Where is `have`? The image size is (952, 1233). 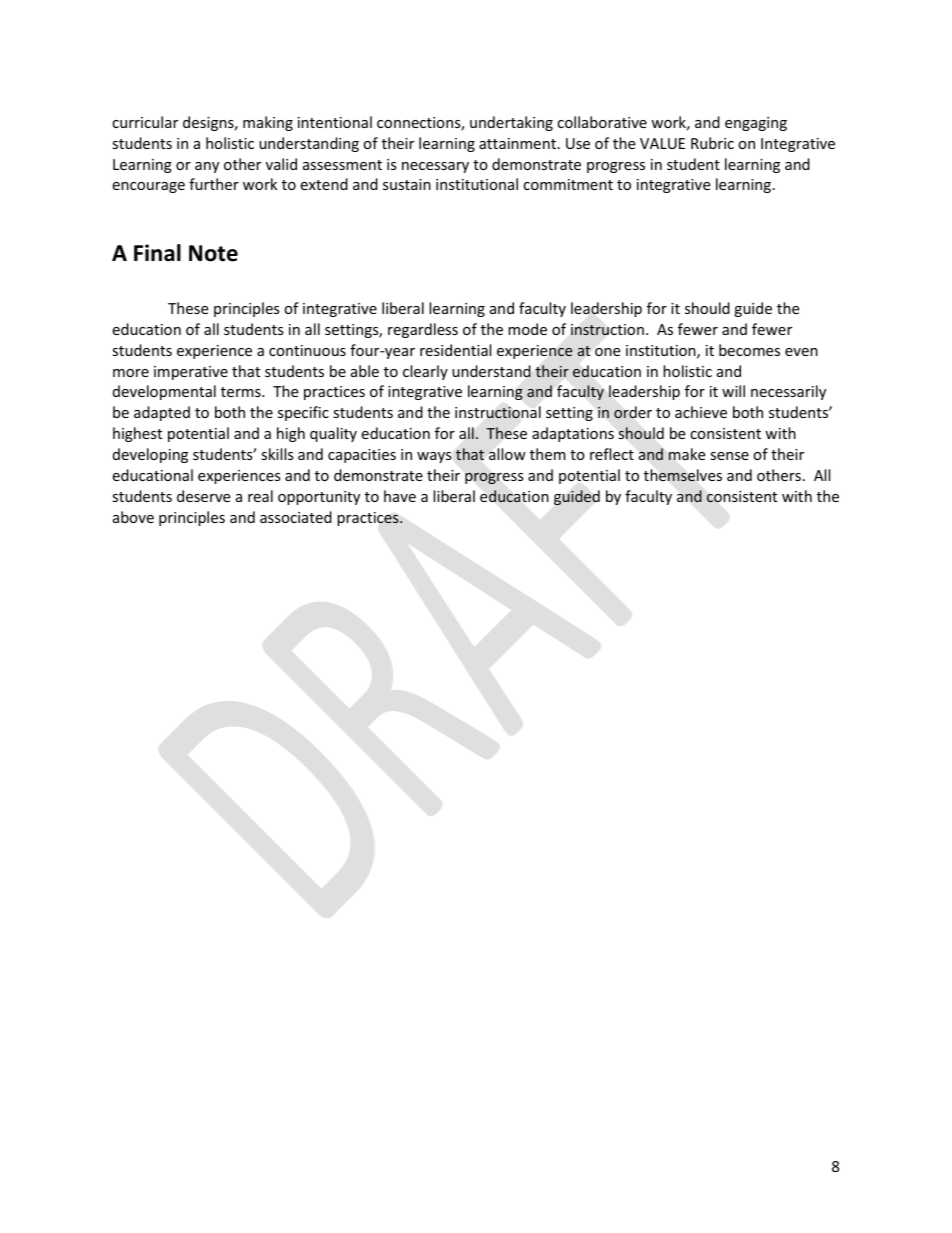 have is located at coordinates (400, 496).
